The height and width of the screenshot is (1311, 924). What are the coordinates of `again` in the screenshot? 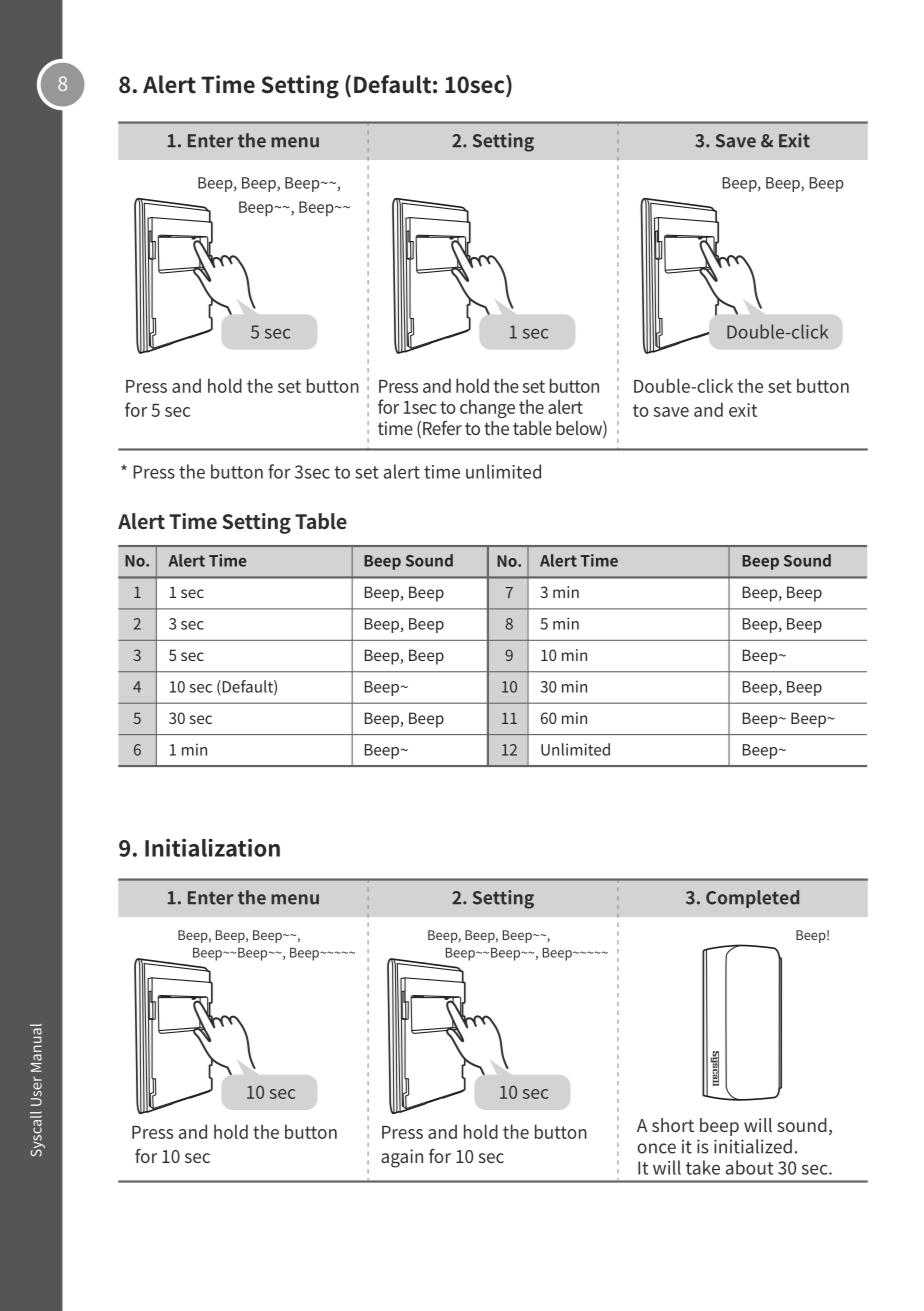 It's located at (402, 1158).
